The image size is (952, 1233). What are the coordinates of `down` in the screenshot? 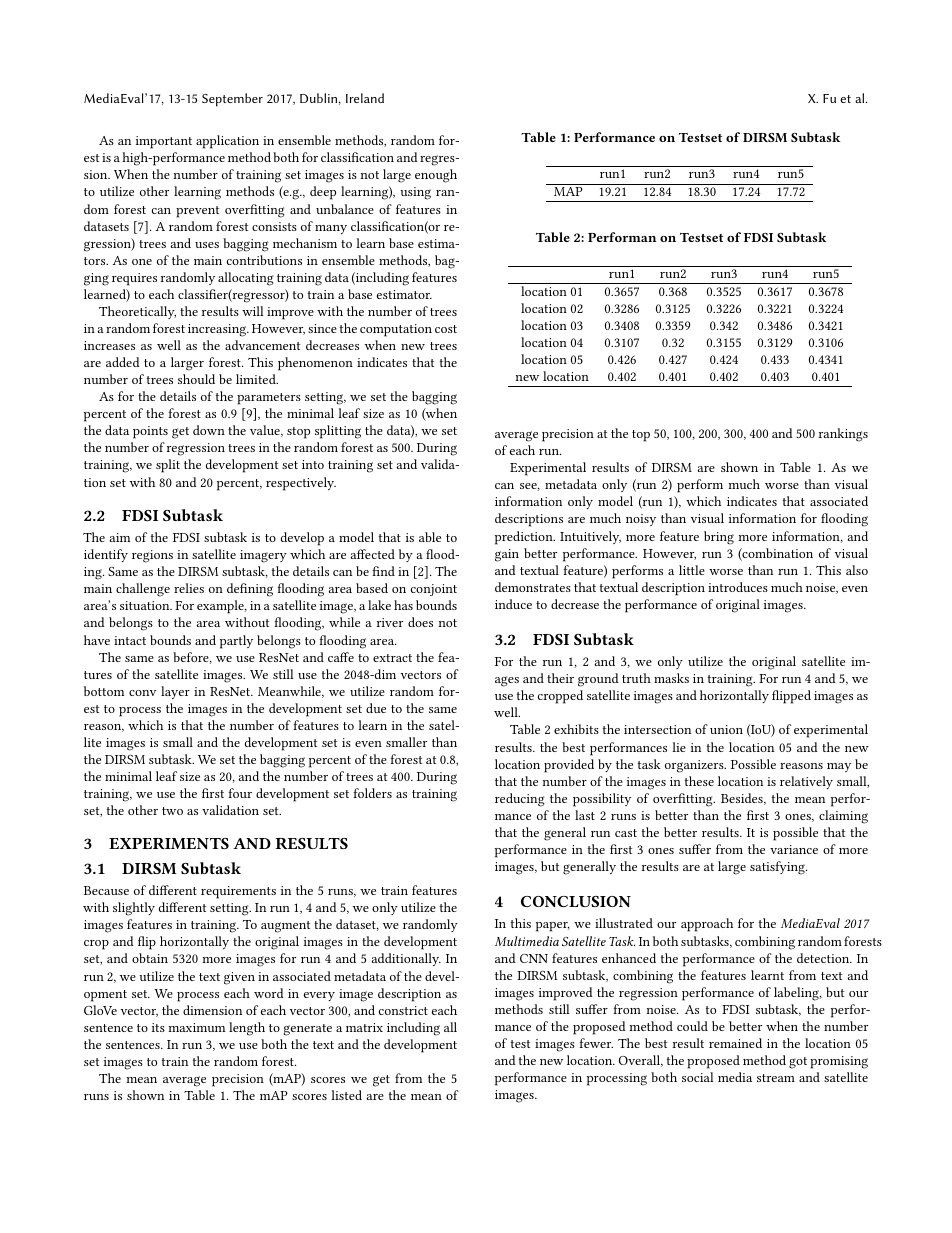 It's located at (209, 430).
